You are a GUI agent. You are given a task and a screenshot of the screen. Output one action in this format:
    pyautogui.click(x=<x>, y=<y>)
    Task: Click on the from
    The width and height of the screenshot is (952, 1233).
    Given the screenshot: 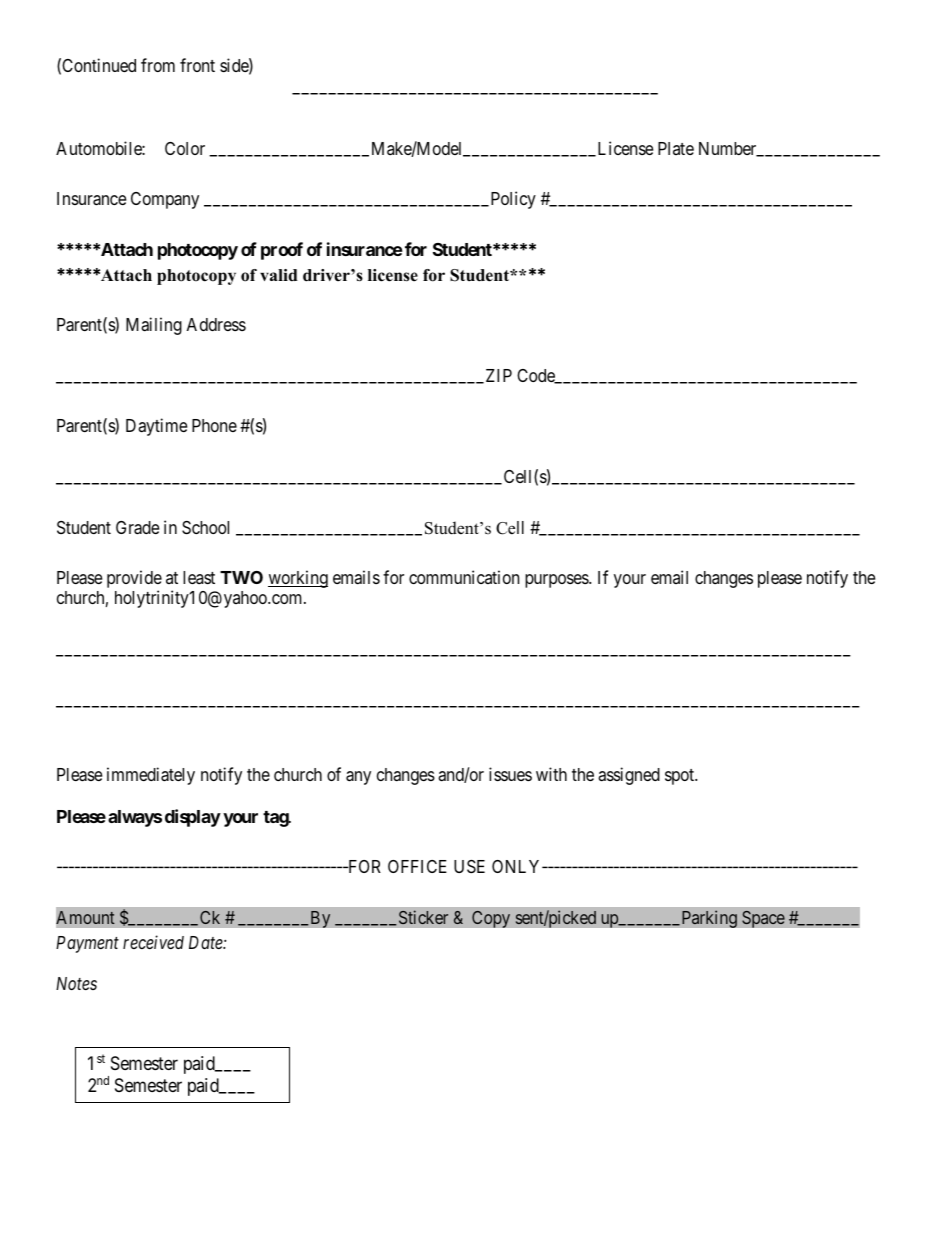 What is the action you would take?
    pyautogui.click(x=158, y=65)
